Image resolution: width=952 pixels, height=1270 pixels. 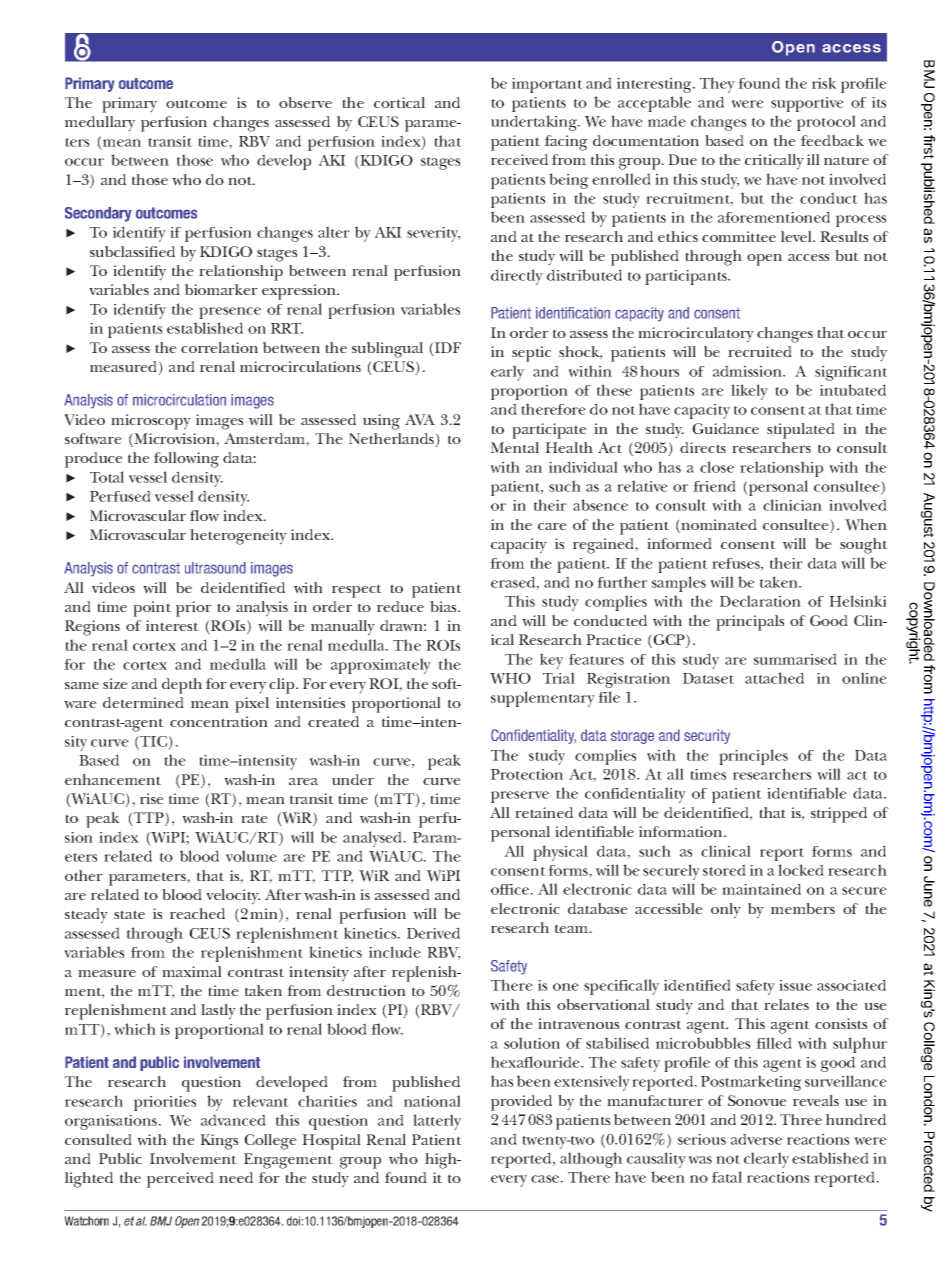 What do you see at coordinates (447, 349) in the screenshot?
I see `IDF` at bounding box center [447, 349].
